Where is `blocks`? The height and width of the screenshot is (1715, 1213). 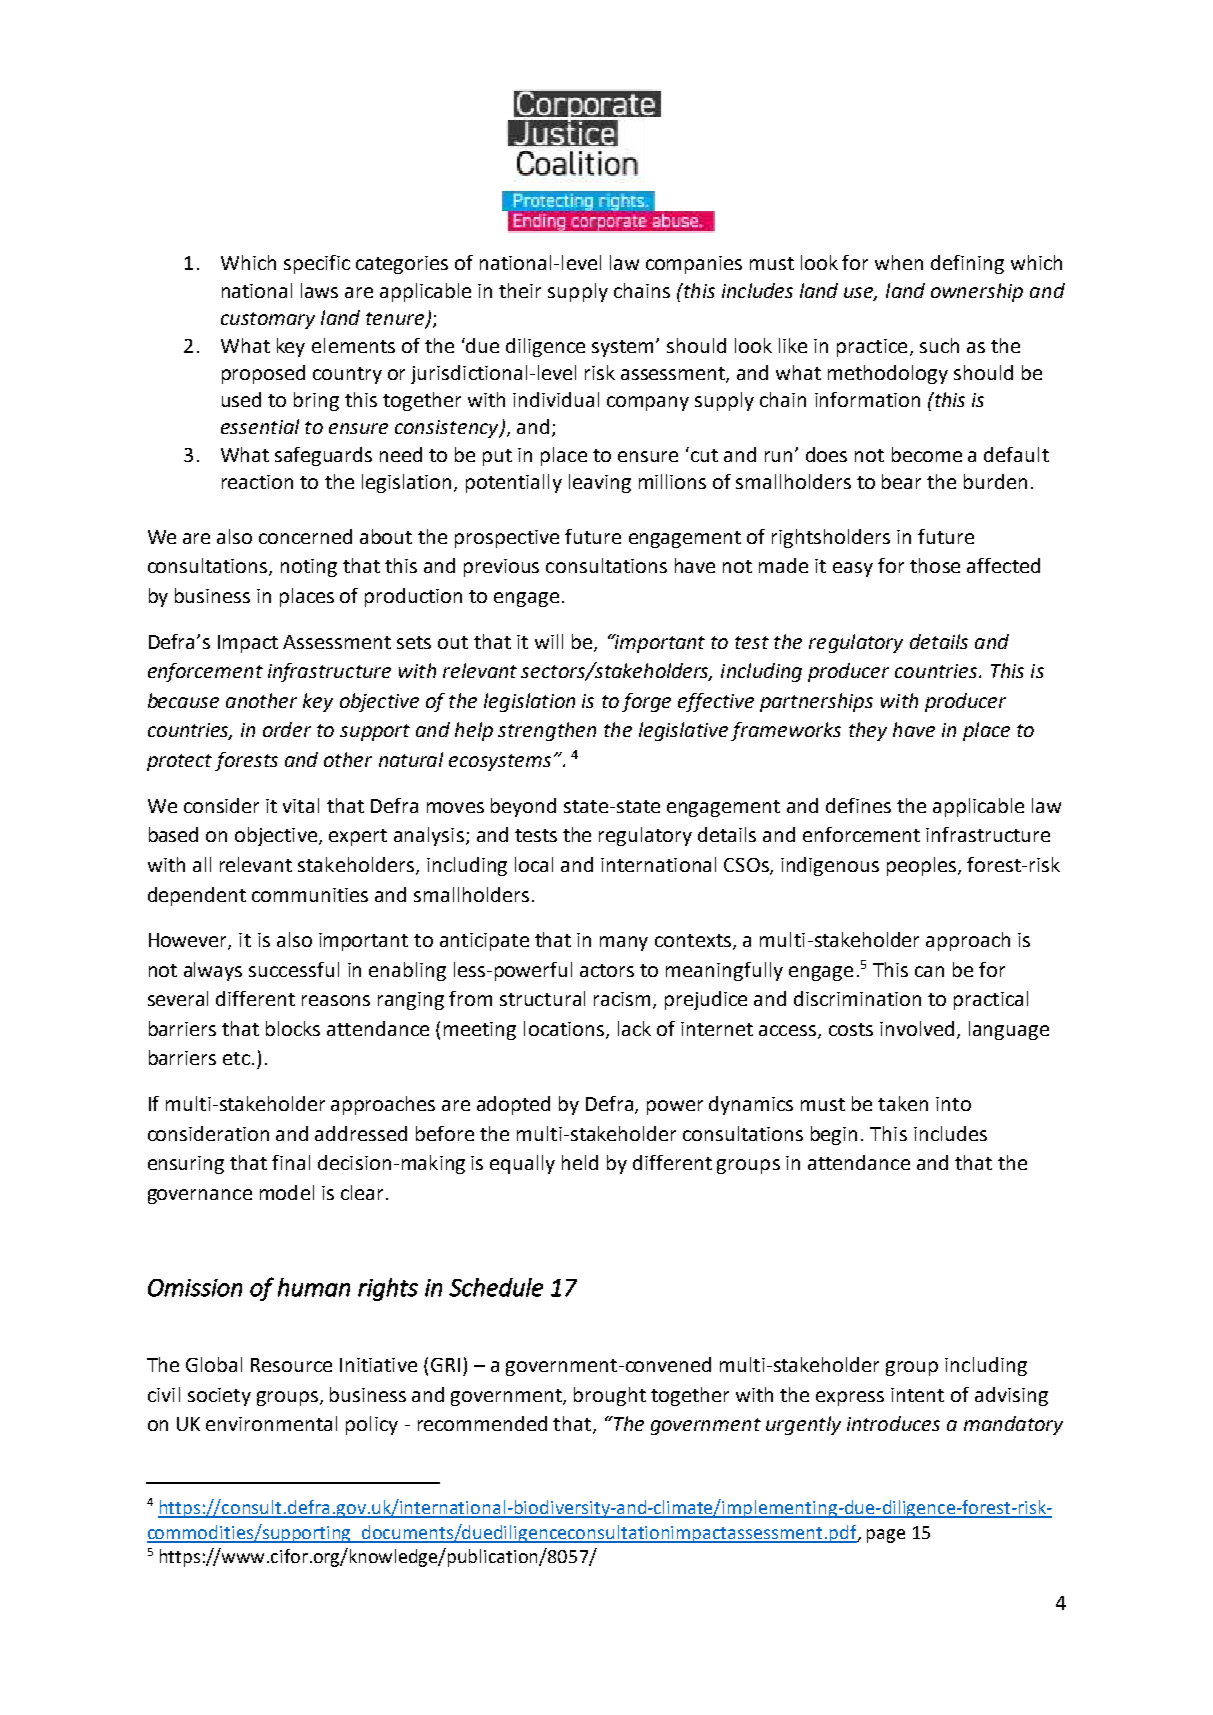
blocks is located at coordinates (293, 1028).
